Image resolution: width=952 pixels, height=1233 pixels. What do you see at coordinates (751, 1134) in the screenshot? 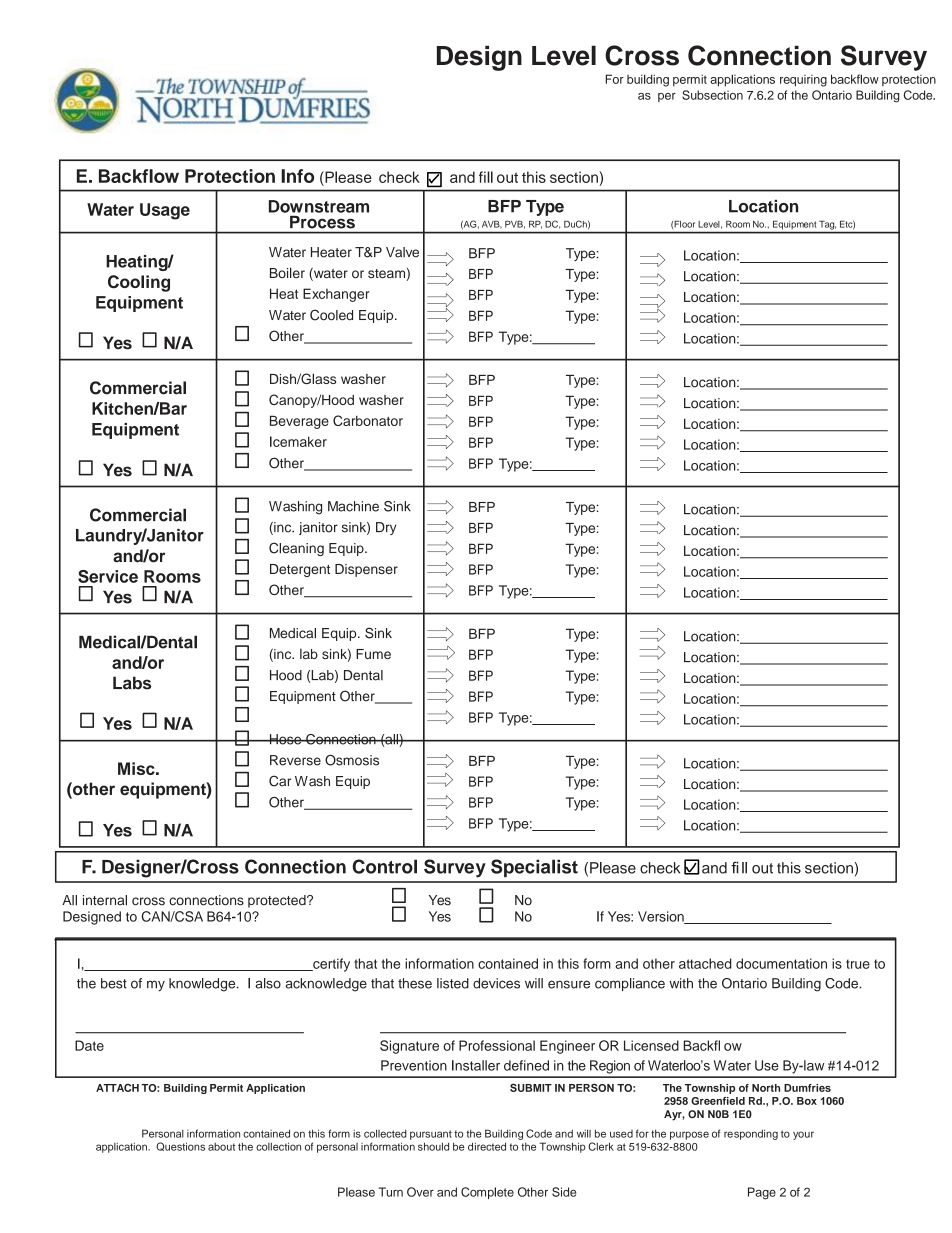
I see `responding` at bounding box center [751, 1134].
